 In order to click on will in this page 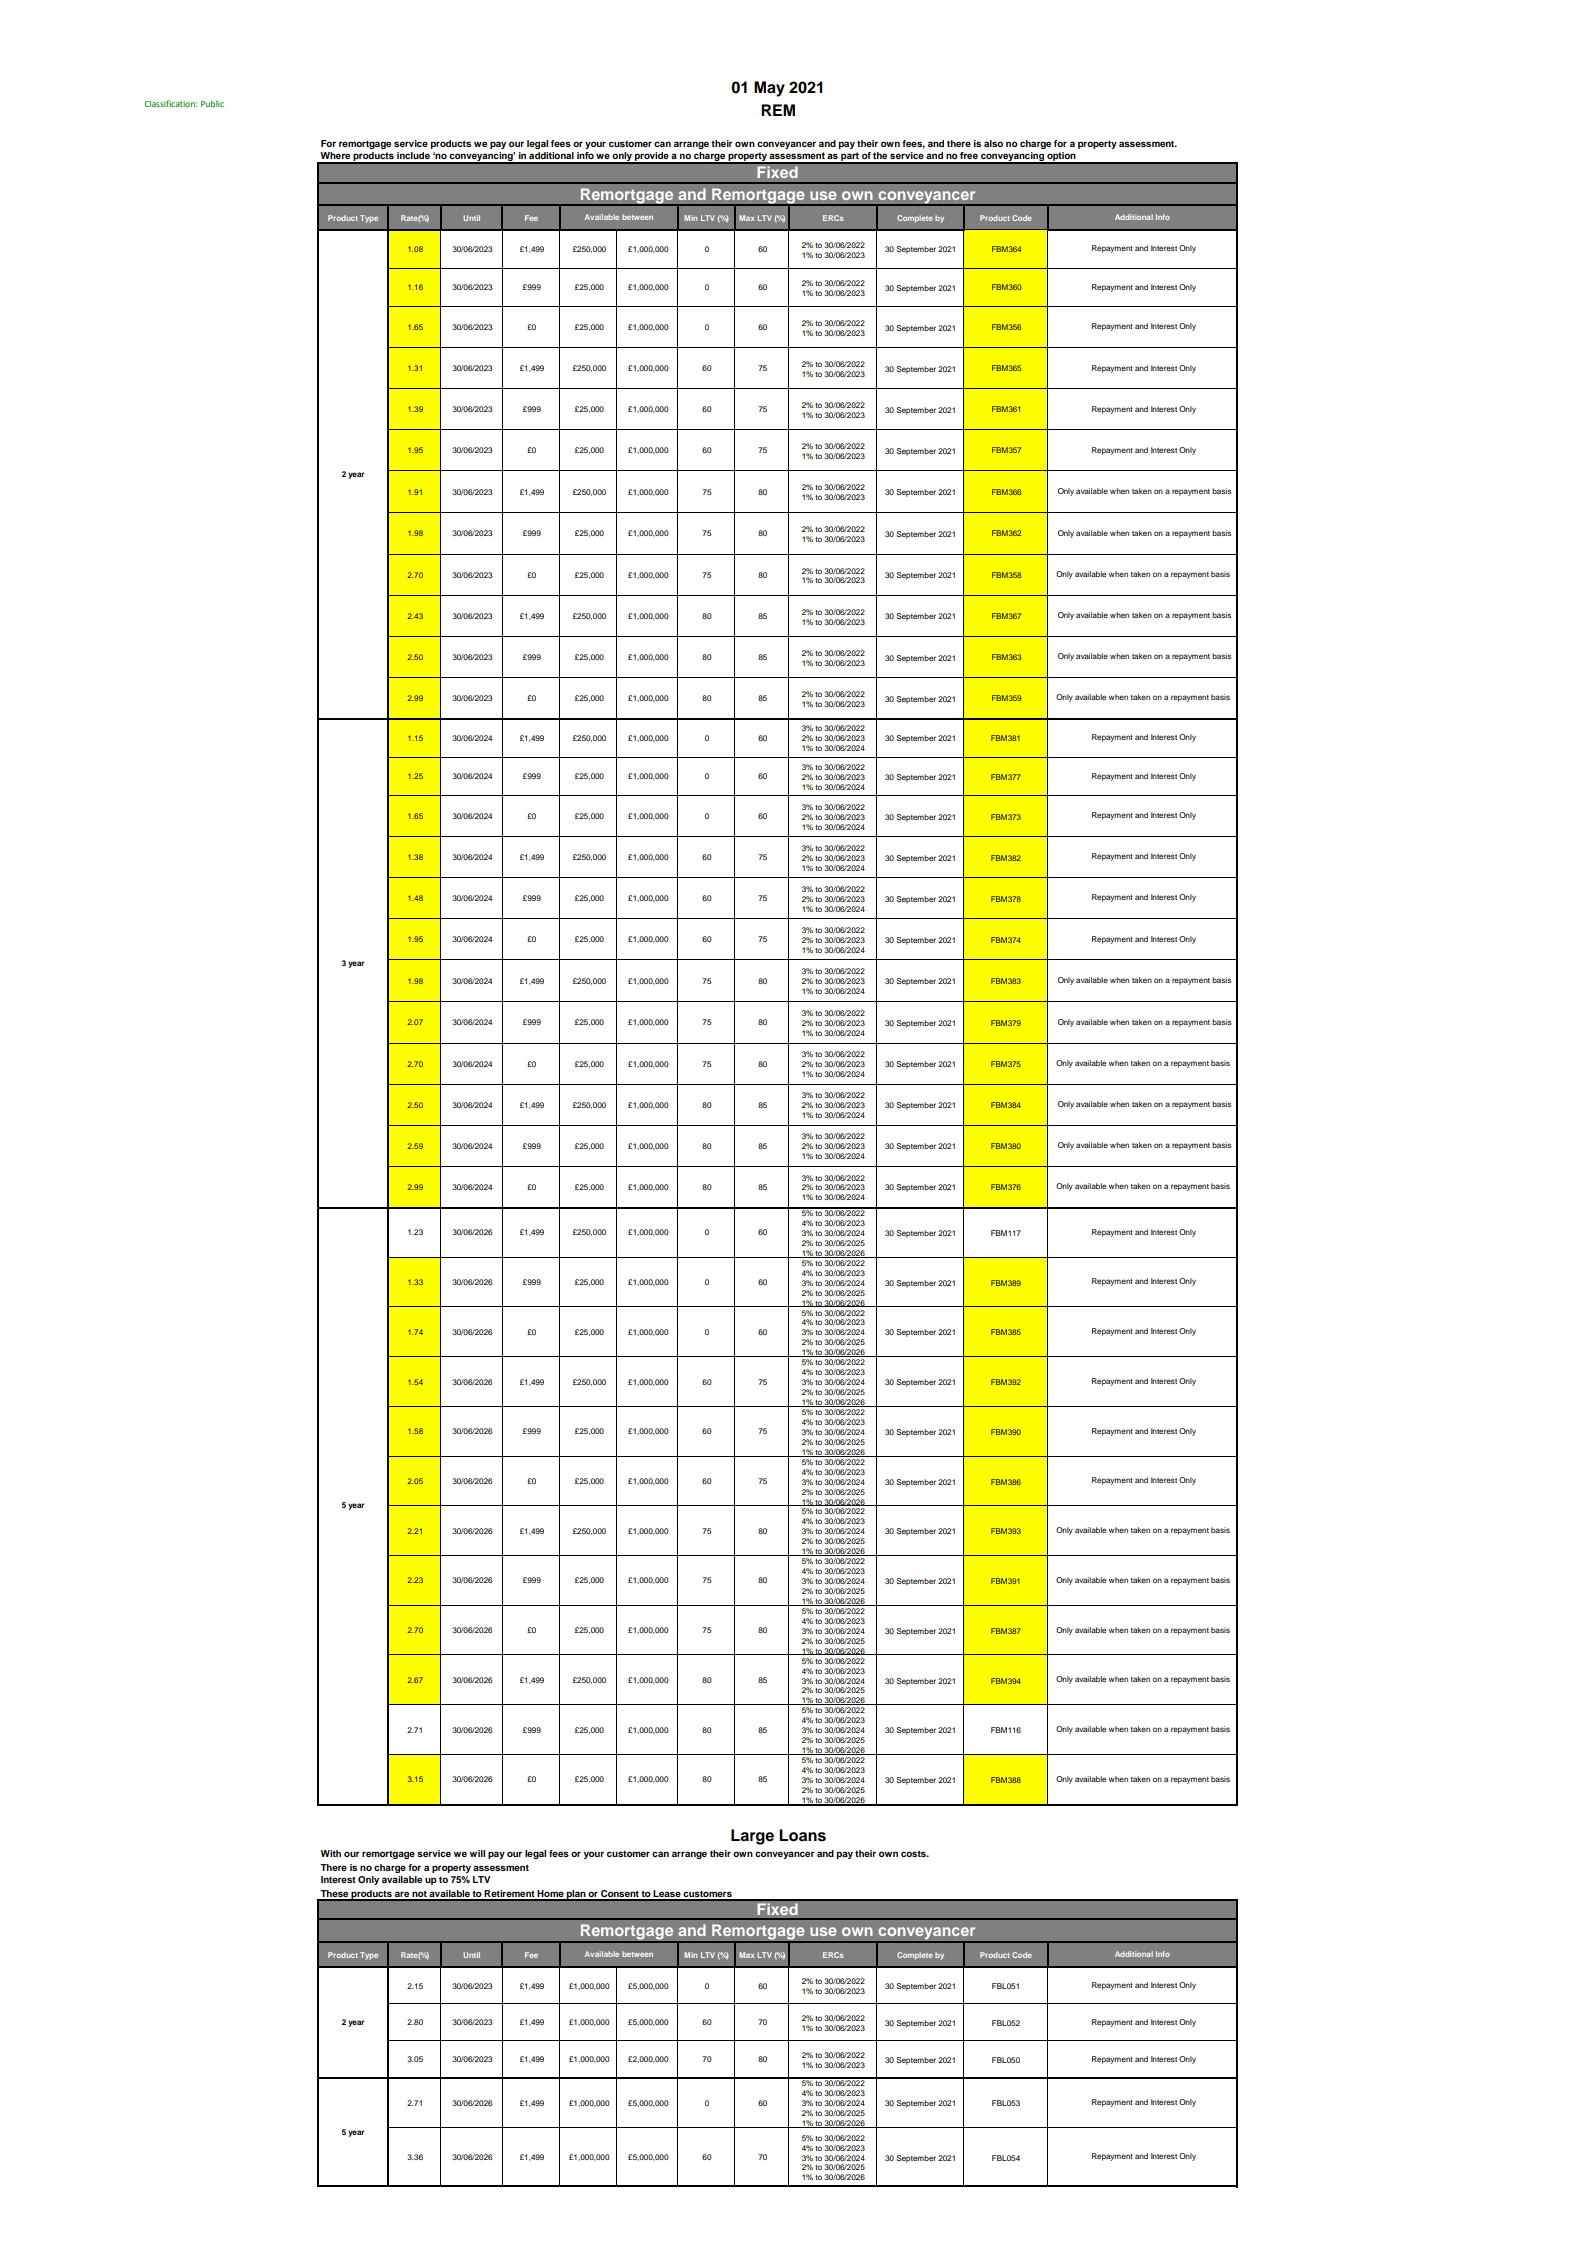, I will do `click(477, 1853)`.
